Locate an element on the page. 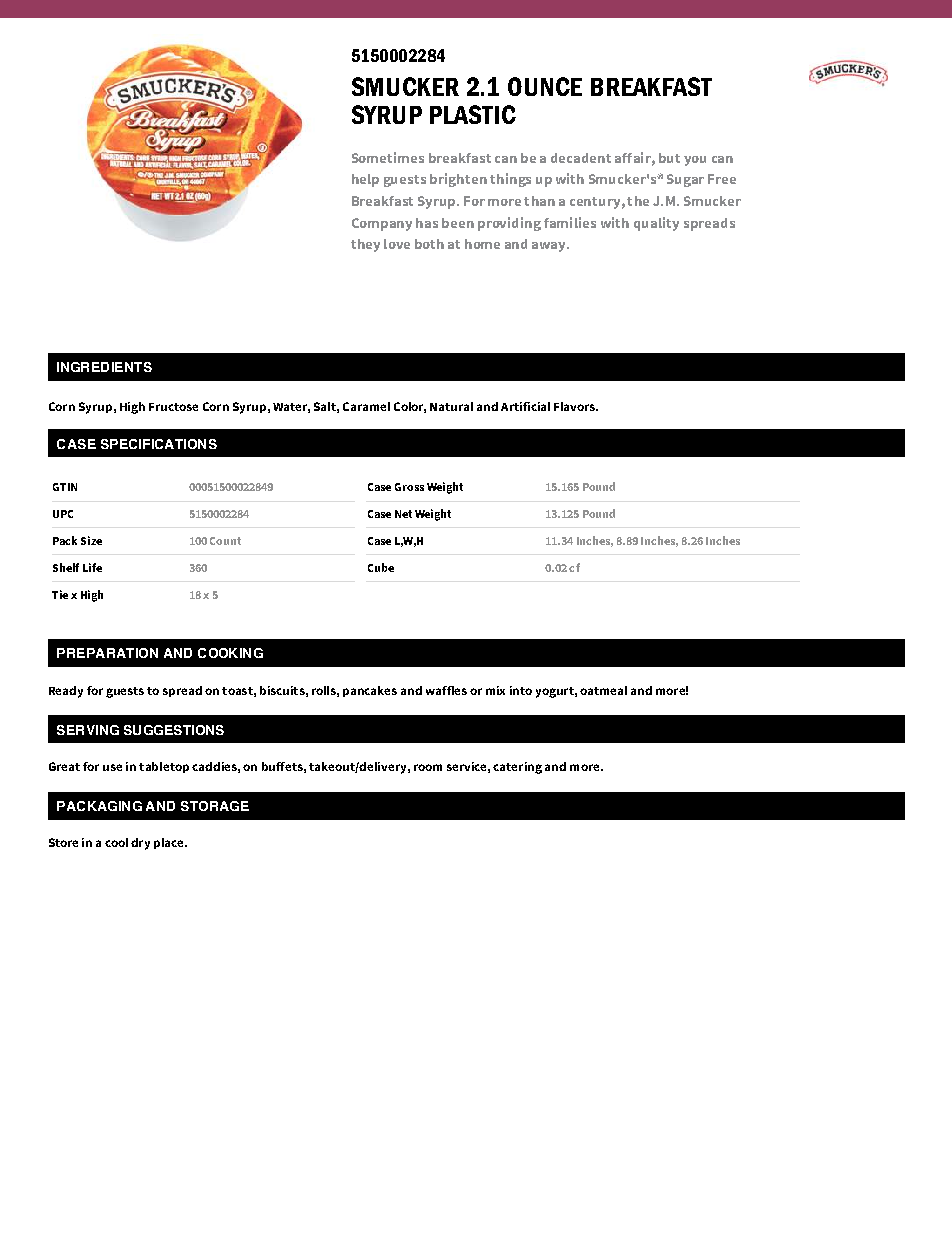 The height and width of the image is (1233, 952). dry is located at coordinates (140, 844).
